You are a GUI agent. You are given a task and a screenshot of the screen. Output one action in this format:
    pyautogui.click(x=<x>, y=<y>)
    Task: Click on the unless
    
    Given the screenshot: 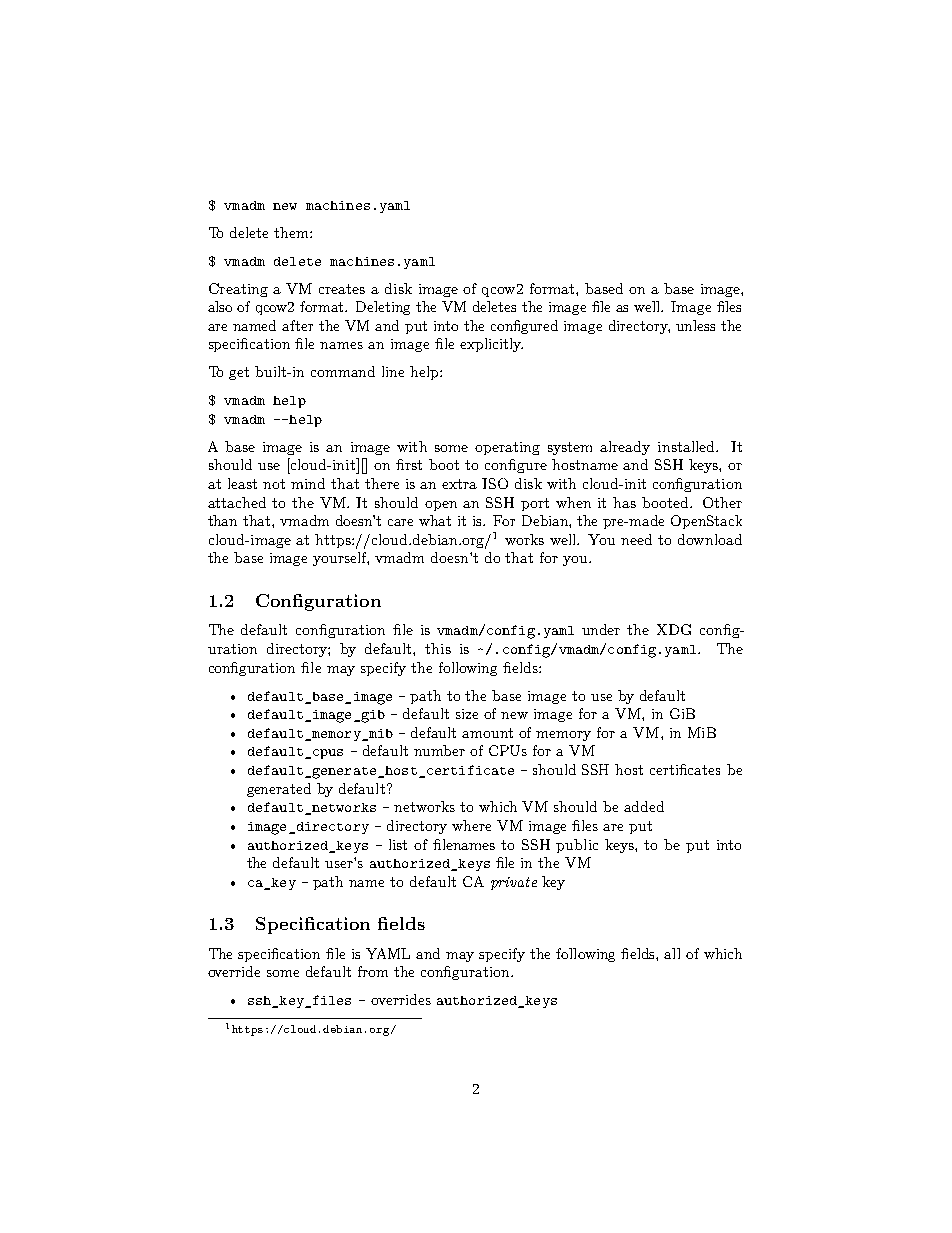 What is the action you would take?
    pyautogui.click(x=695, y=325)
